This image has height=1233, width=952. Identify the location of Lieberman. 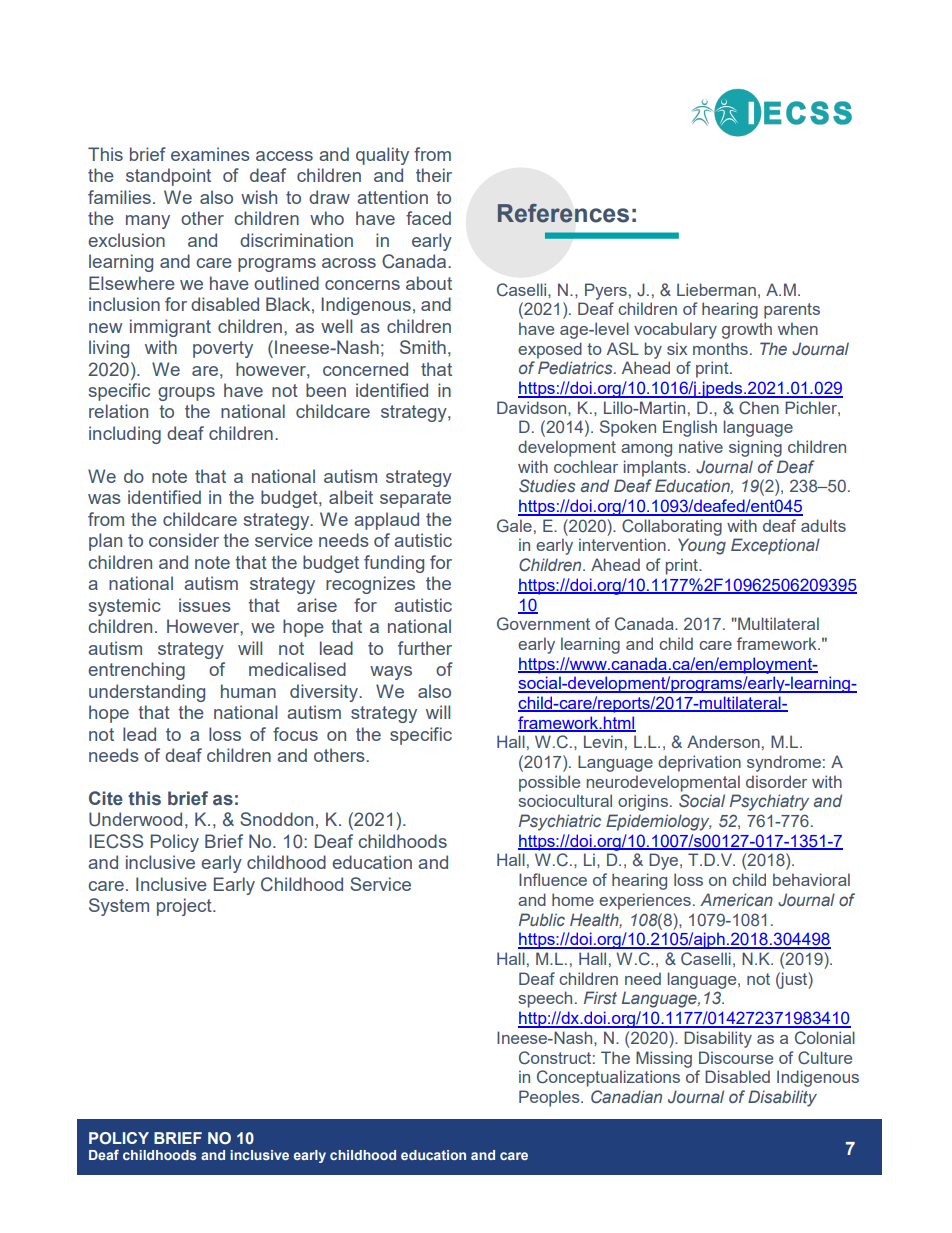
(716, 289).
